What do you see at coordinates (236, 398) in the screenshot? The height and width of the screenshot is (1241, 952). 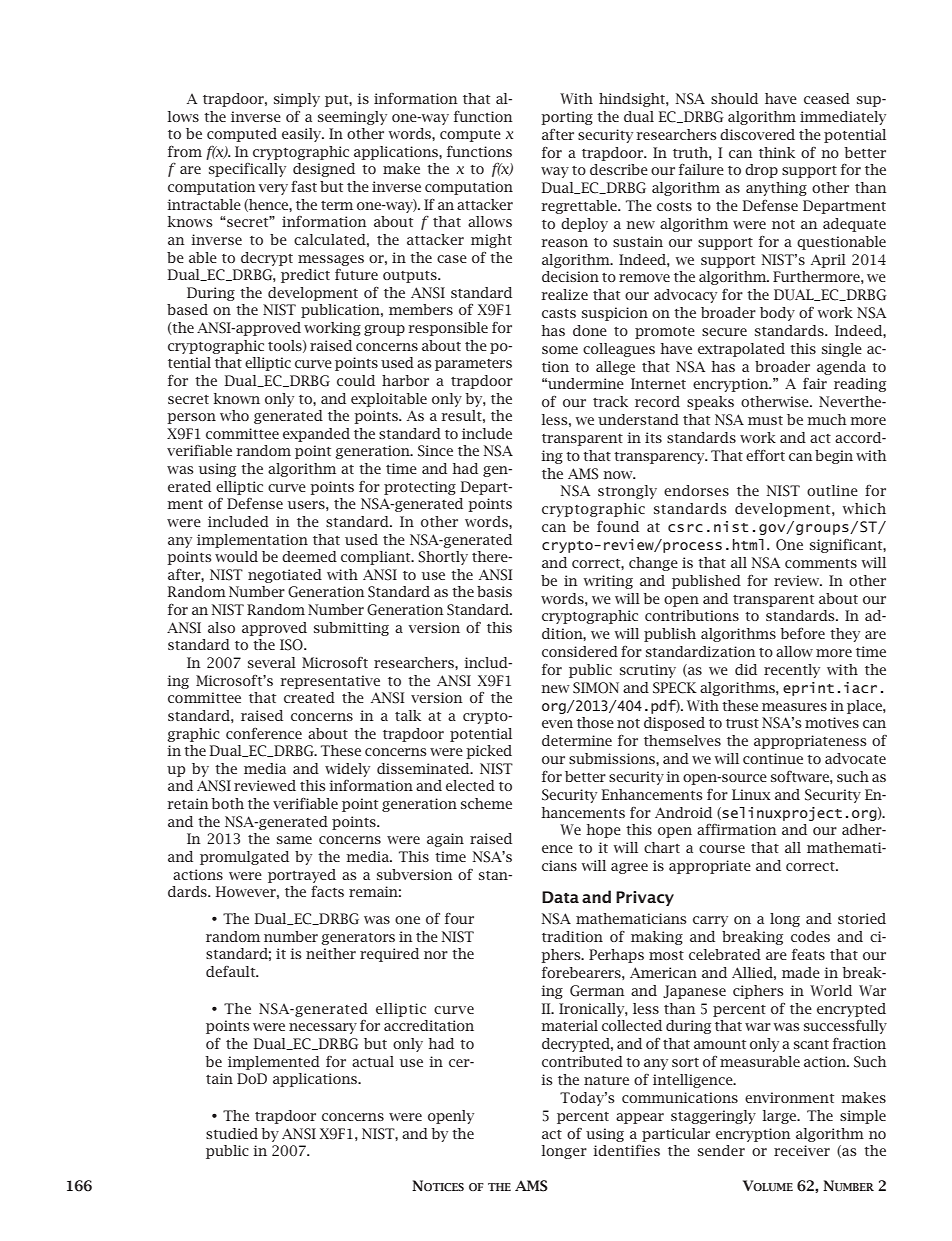 I see `known` at bounding box center [236, 398].
